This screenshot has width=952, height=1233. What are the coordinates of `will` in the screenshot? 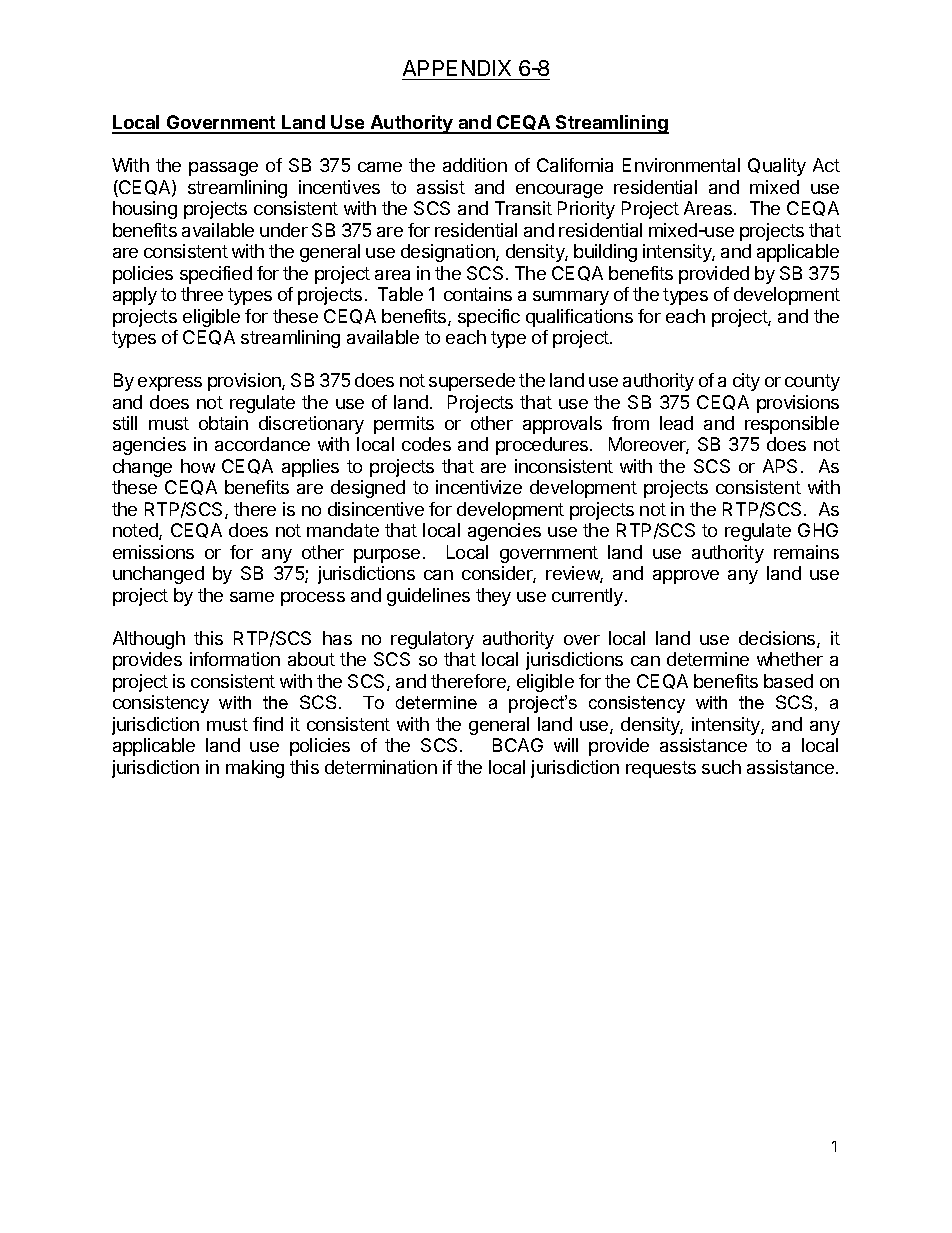 It's located at (566, 745).
